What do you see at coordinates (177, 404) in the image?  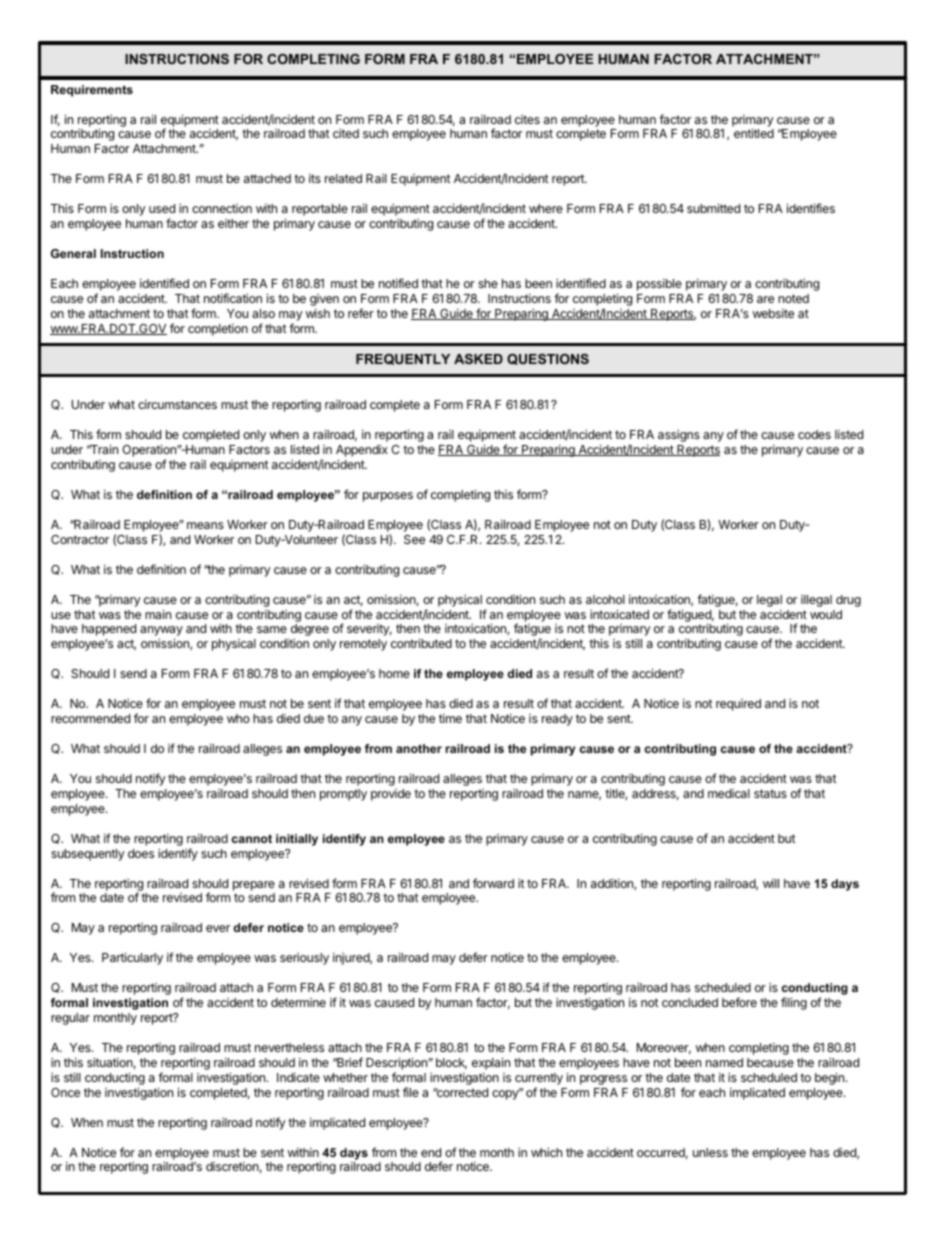 I see `circumstances` at bounding box center [177, 404].
